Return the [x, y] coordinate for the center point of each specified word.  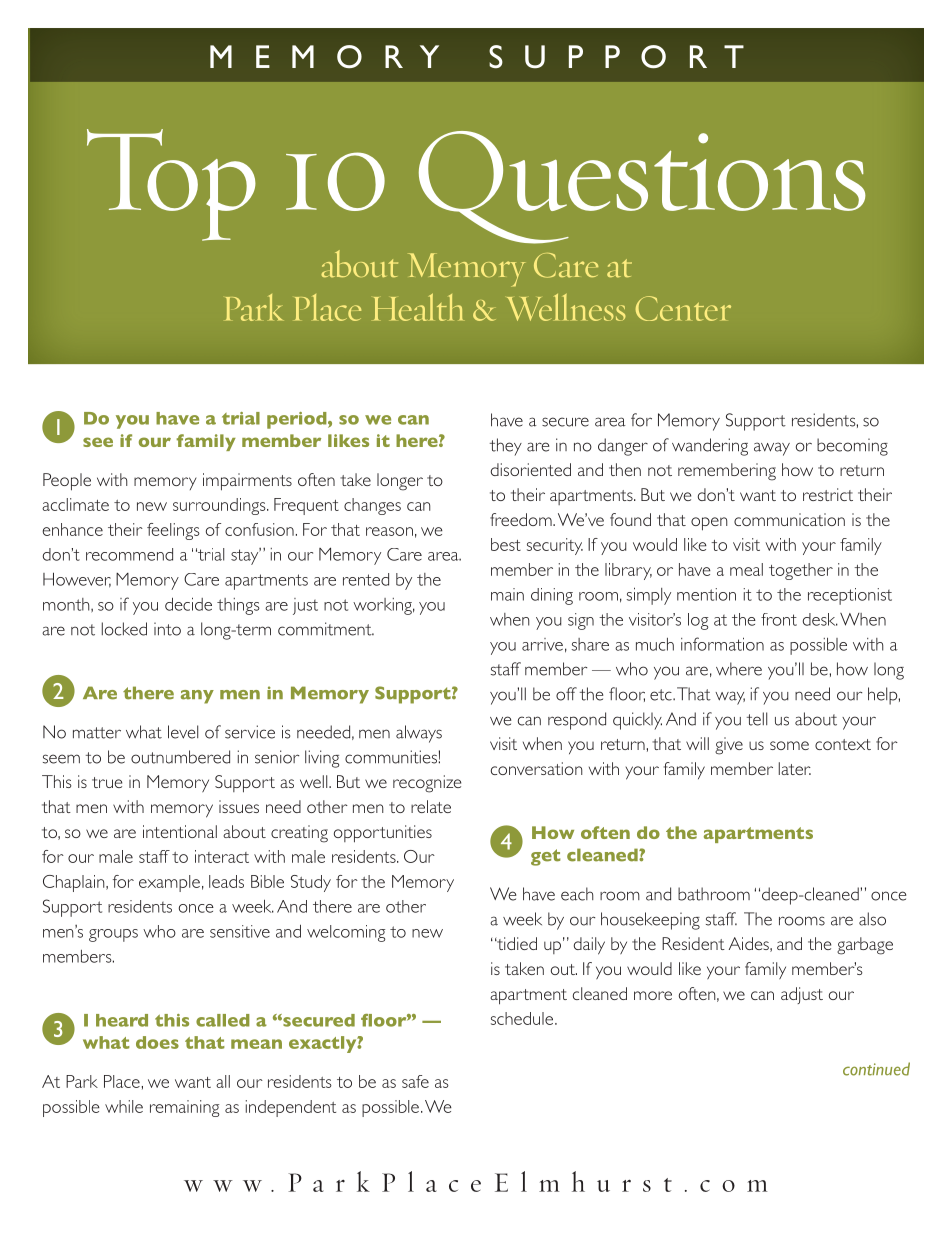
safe [415, 1081]
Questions [642, 187]
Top [171, 185]
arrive [542, 644]
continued [876, 1069]
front [779, 619]
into [167, 629]
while [124, 1106]
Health [418, 307]
